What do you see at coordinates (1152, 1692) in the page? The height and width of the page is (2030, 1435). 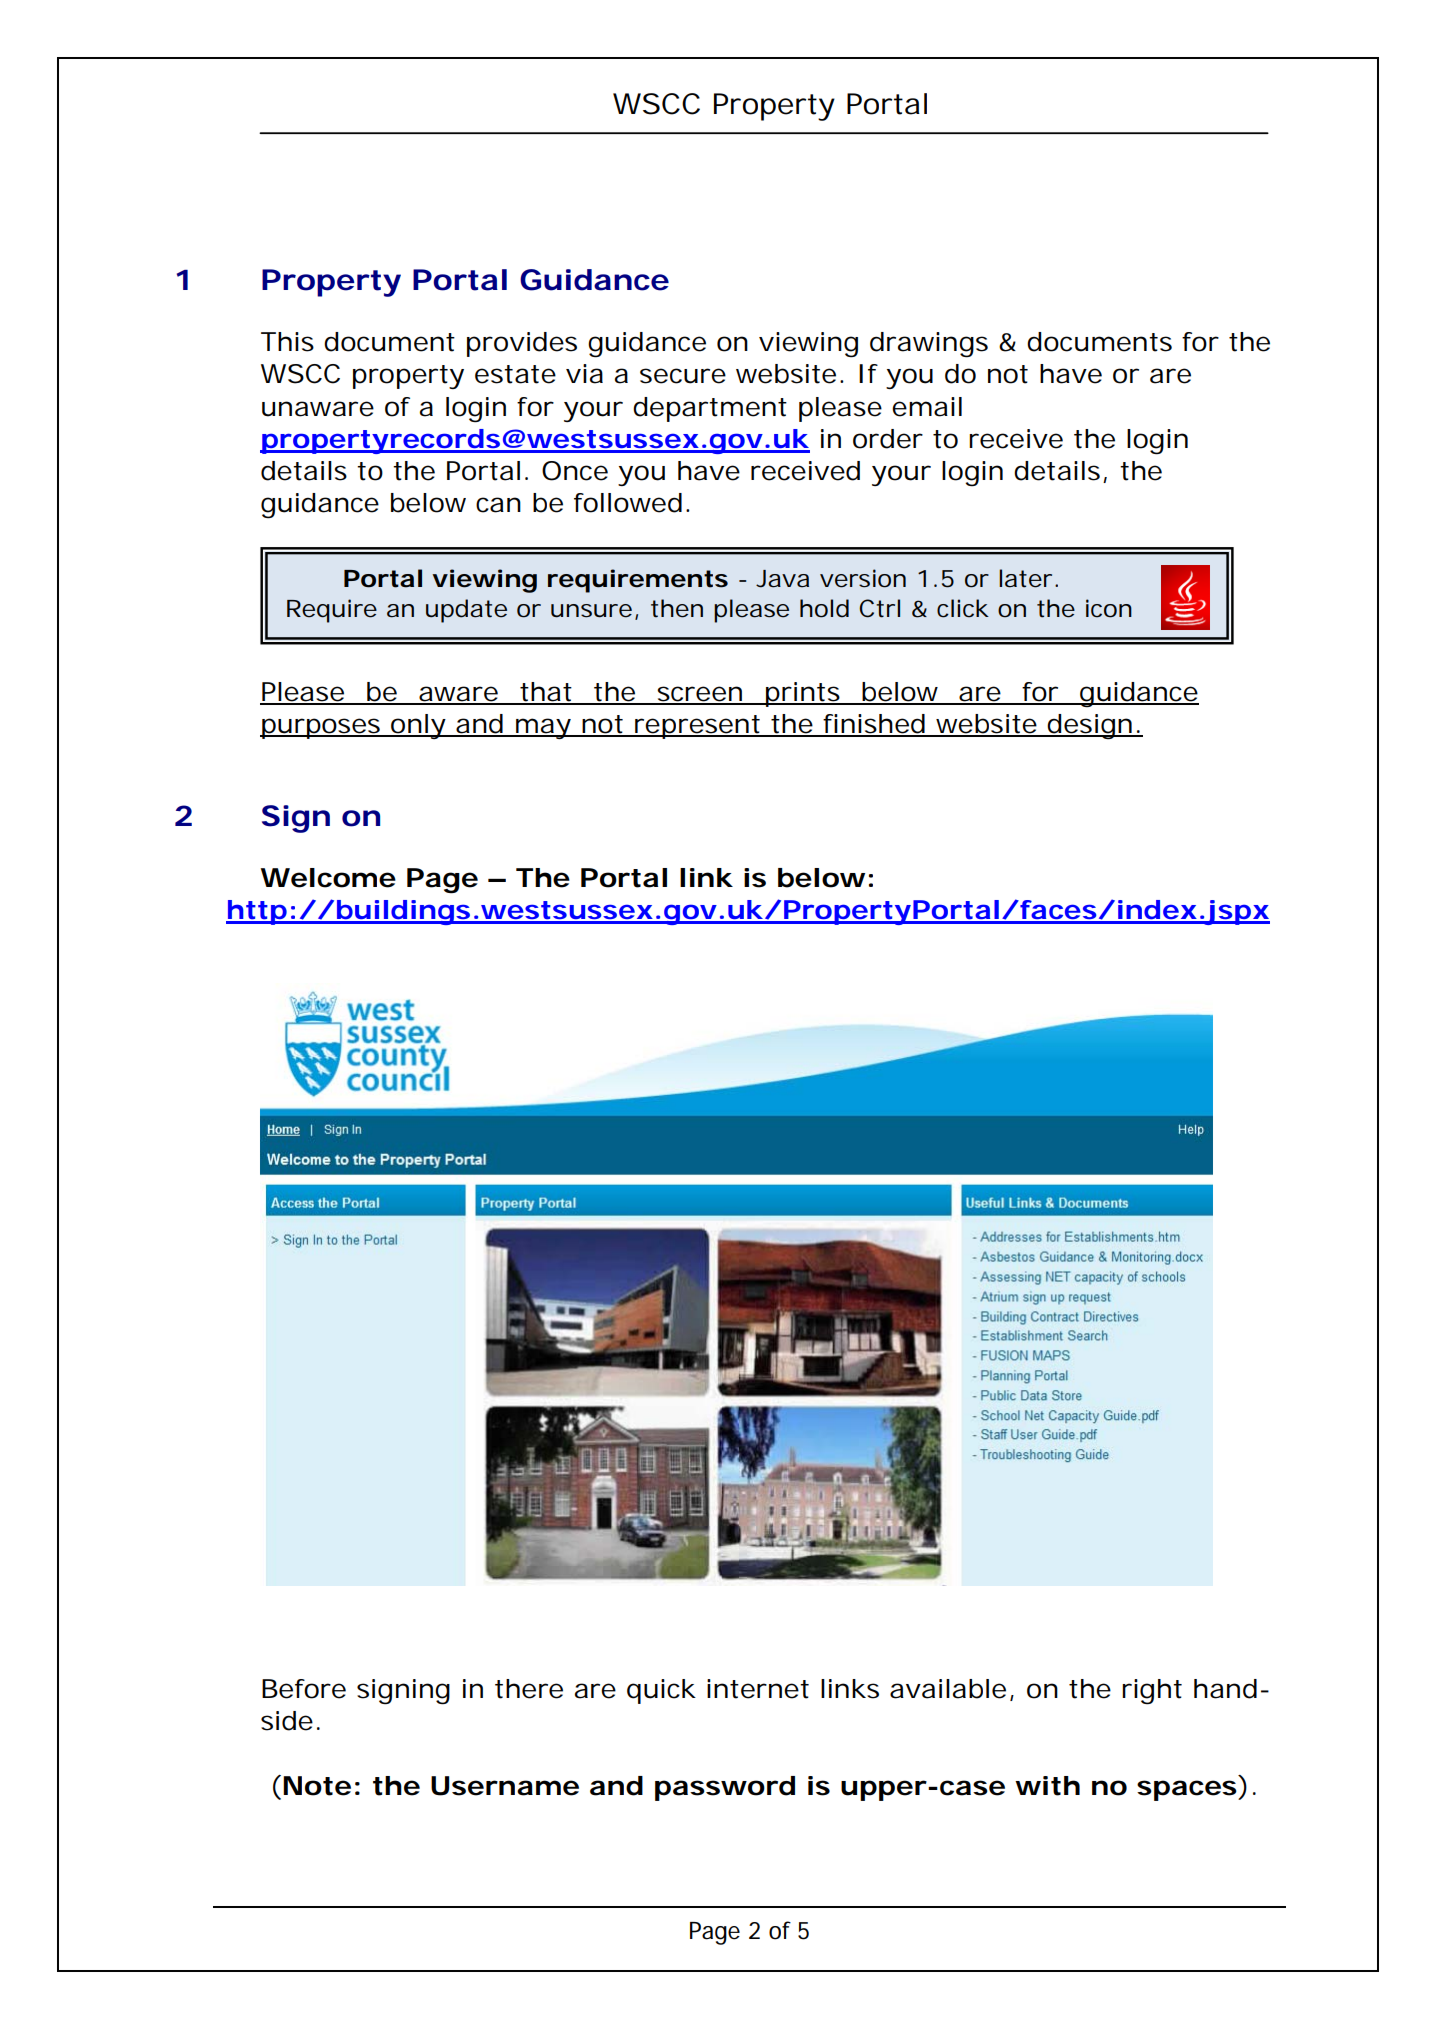 I see `right` at bounding box center [1152, 1692].
